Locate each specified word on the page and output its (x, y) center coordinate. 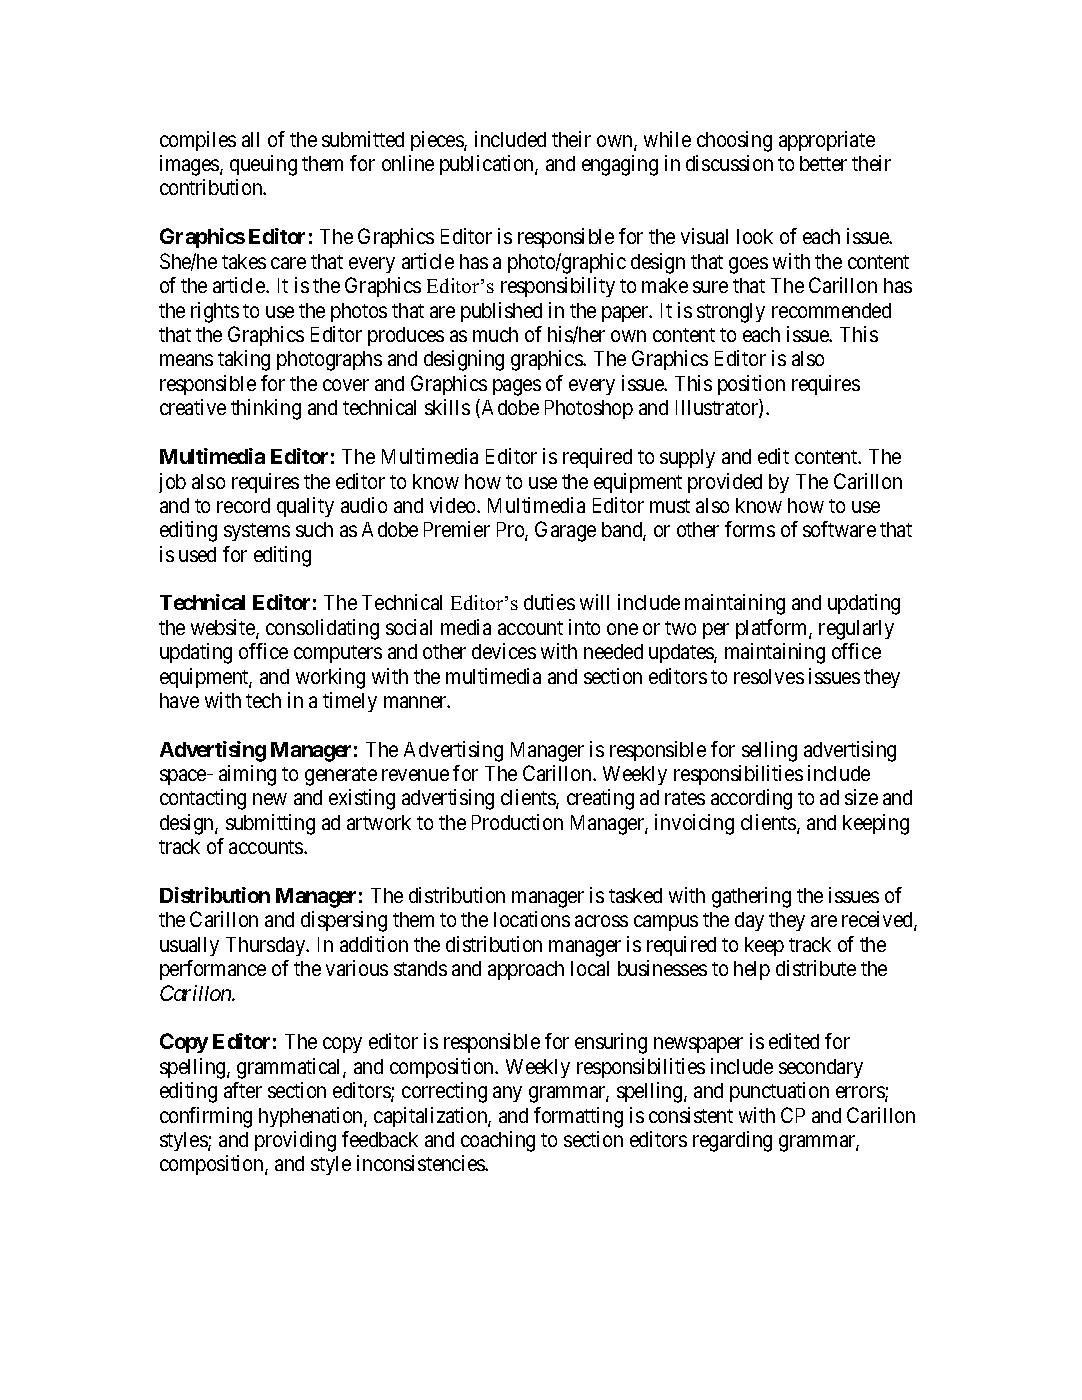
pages (517, 387)
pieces (438, 141)
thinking (266, 409)
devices (504, 651)
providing (295, 1141)
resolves (769, 676)
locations (532, 919)
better (823, 163)
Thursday (267, 946)
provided (725, 483)
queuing (263, 165)
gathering (751, 897)
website (224, 628)
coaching (498, 1141)
